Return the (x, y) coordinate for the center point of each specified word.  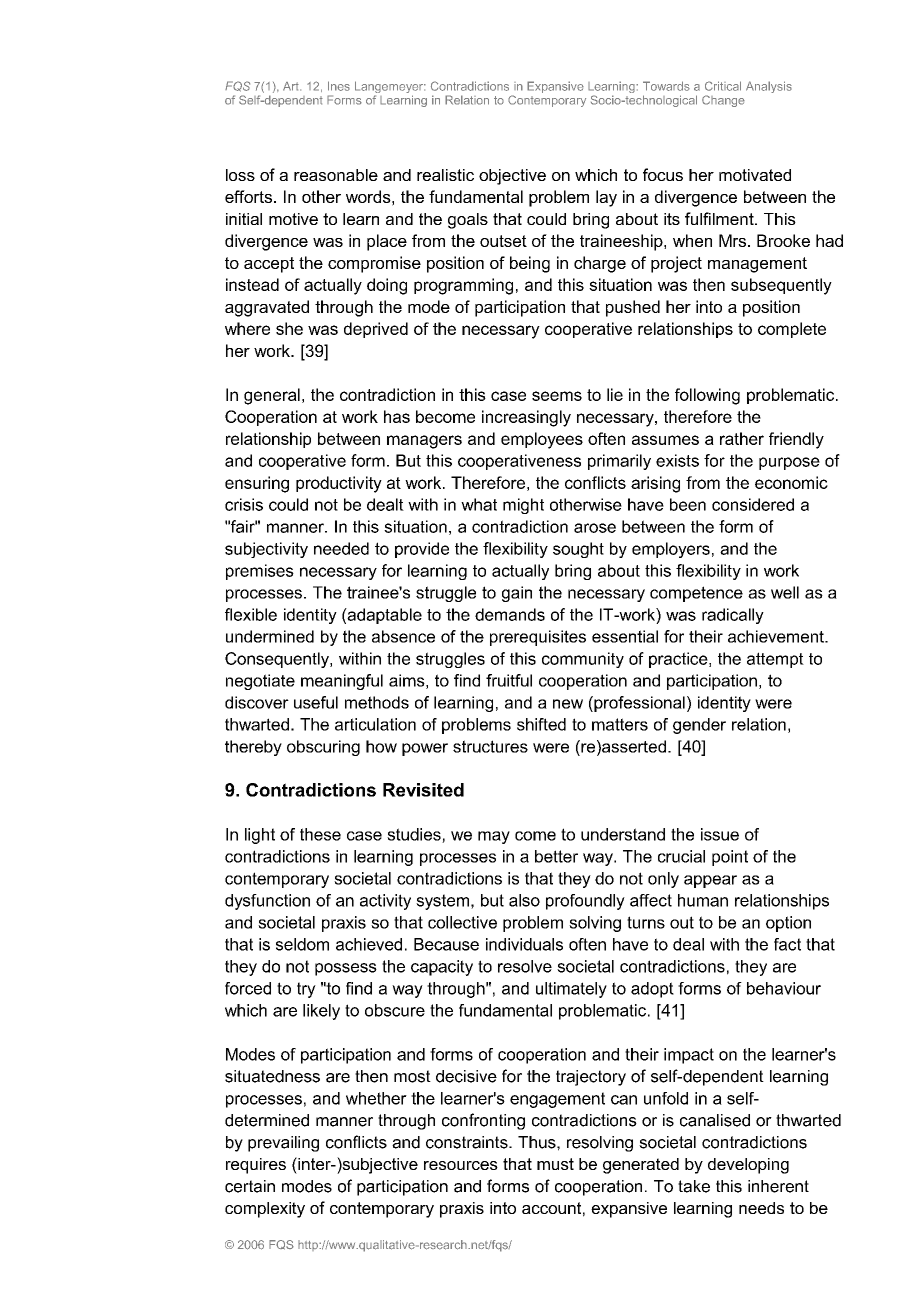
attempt (775, 660)
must (555, 1164)
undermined (270, 636)
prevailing (283, 1144)
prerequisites (538, 638)
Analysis (769, 87)
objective (512, 177)
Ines (339, 86)
